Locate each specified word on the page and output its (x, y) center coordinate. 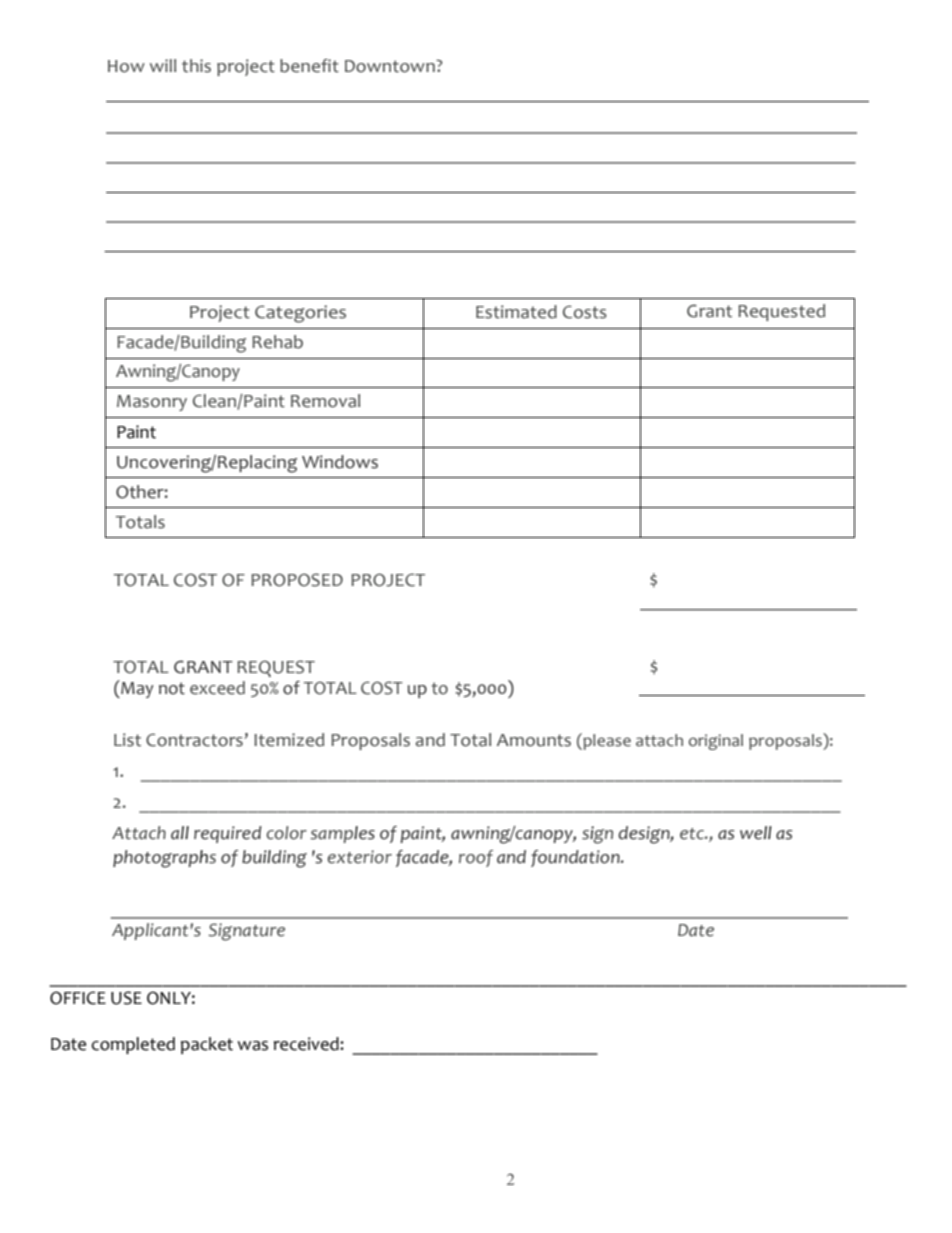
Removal (325, 401)
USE (126, 998)
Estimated (516, 312)
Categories (300, 314)
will (163, 65)
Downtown (391, 66)
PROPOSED (297, 580)
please (606, 741)
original (716, 742)
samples (342, 834)
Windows (340, 462)
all (180, 833)
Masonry (152, 403)
